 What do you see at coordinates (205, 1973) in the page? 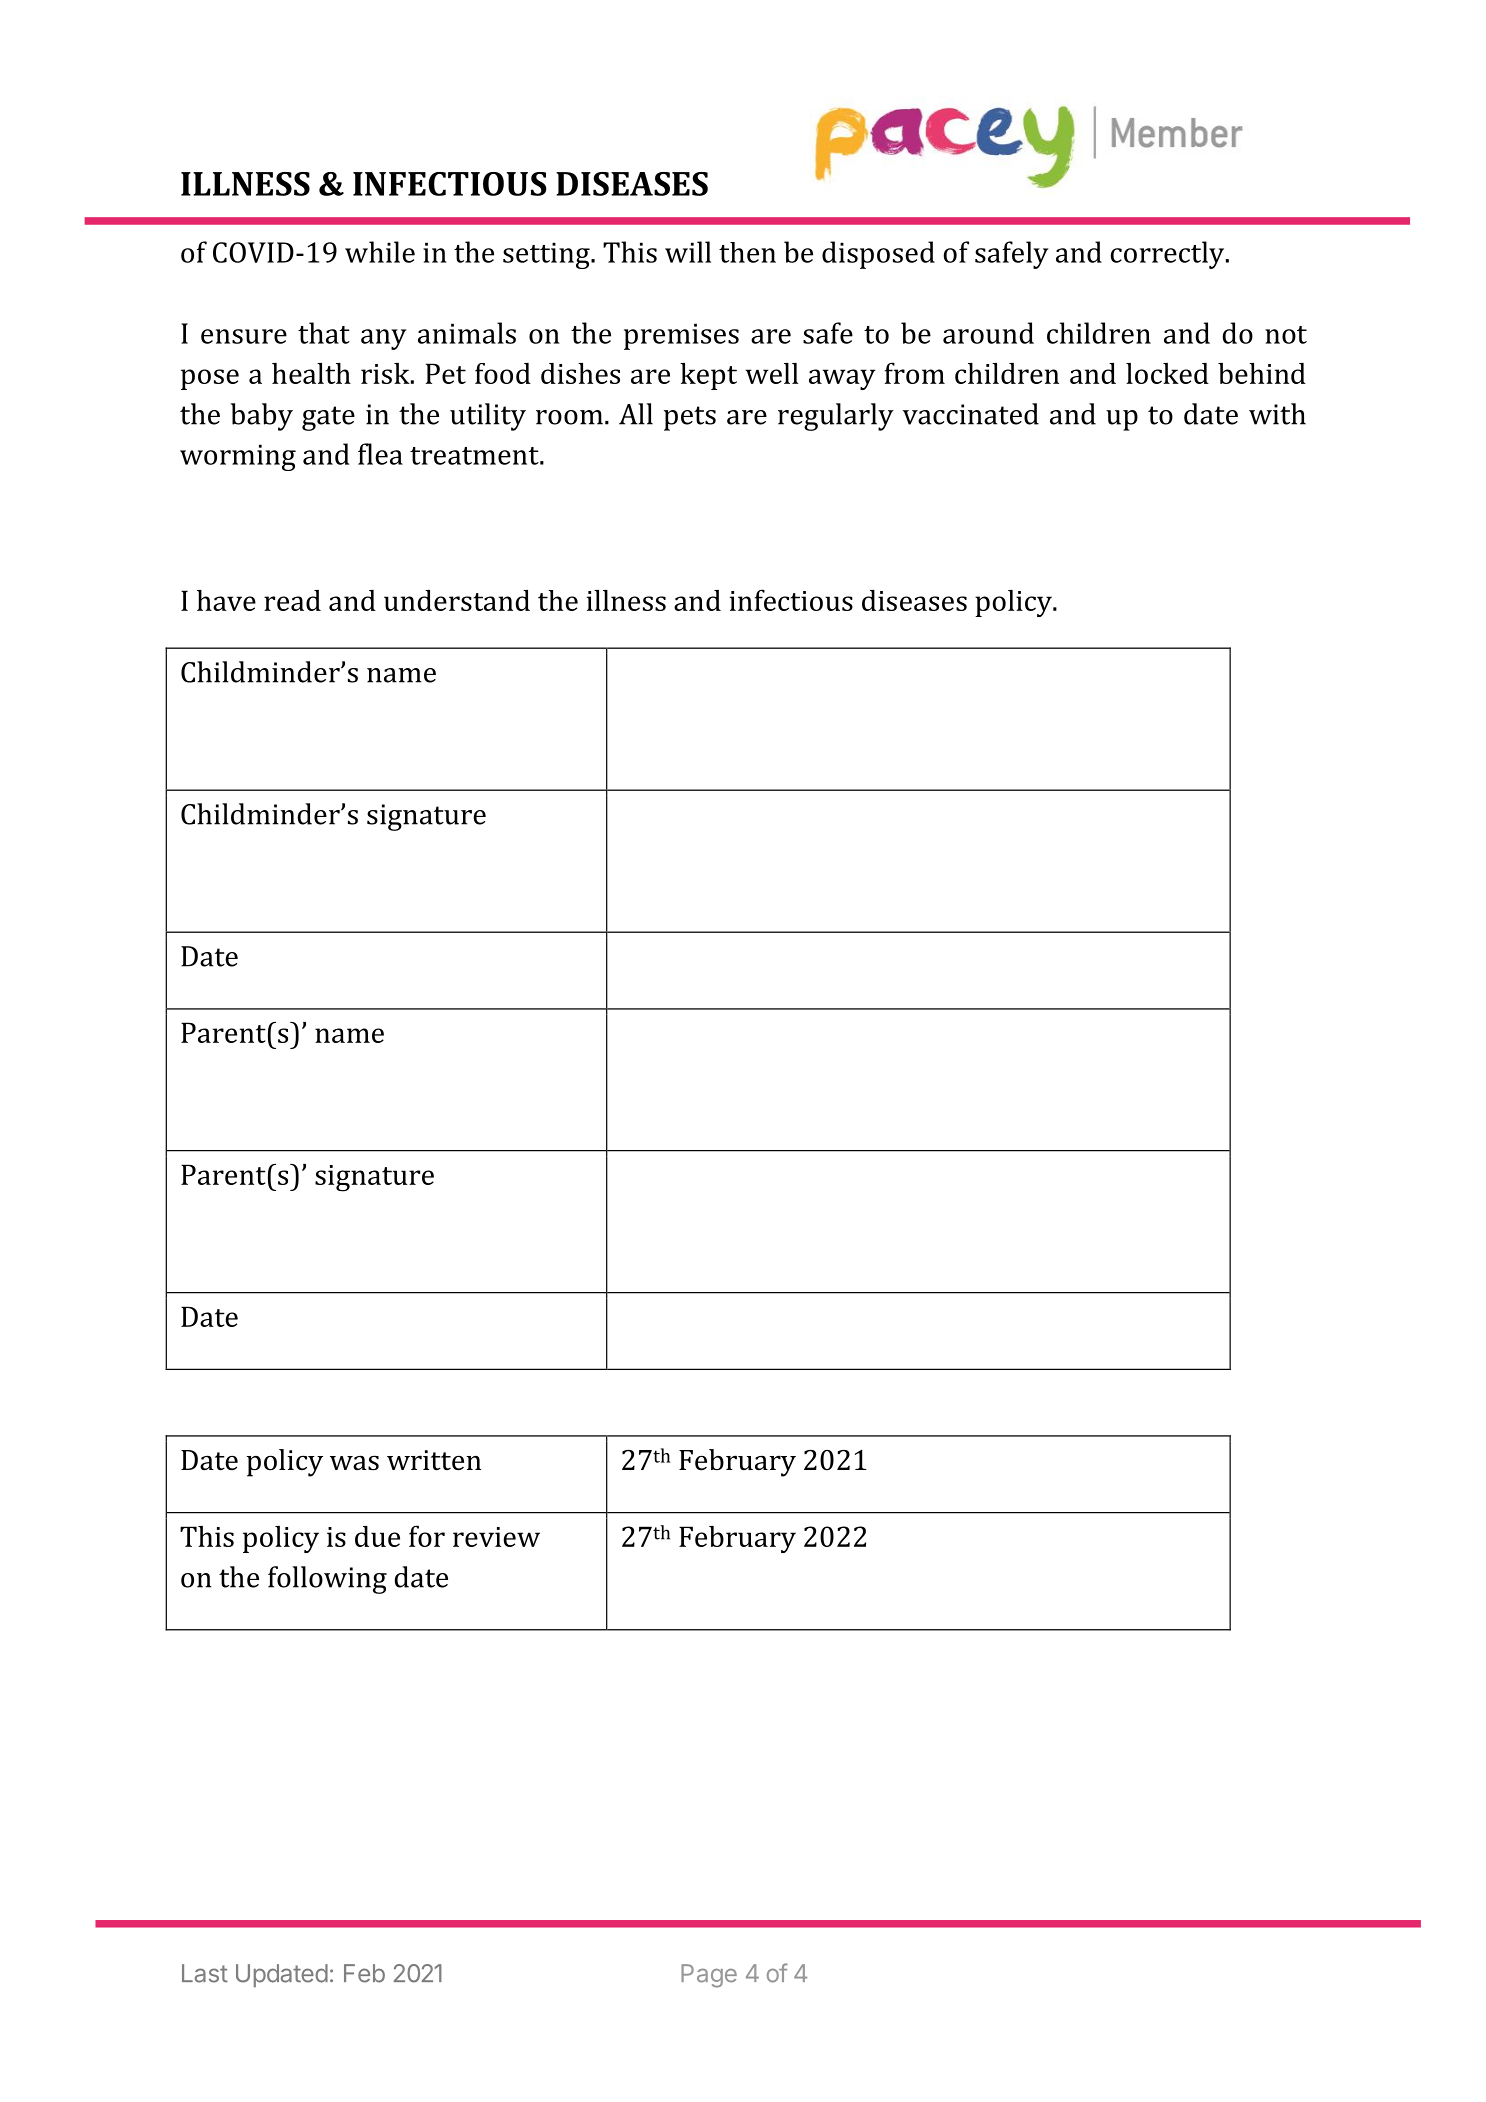
I see `Last` at bounding box center [205, 1973].
